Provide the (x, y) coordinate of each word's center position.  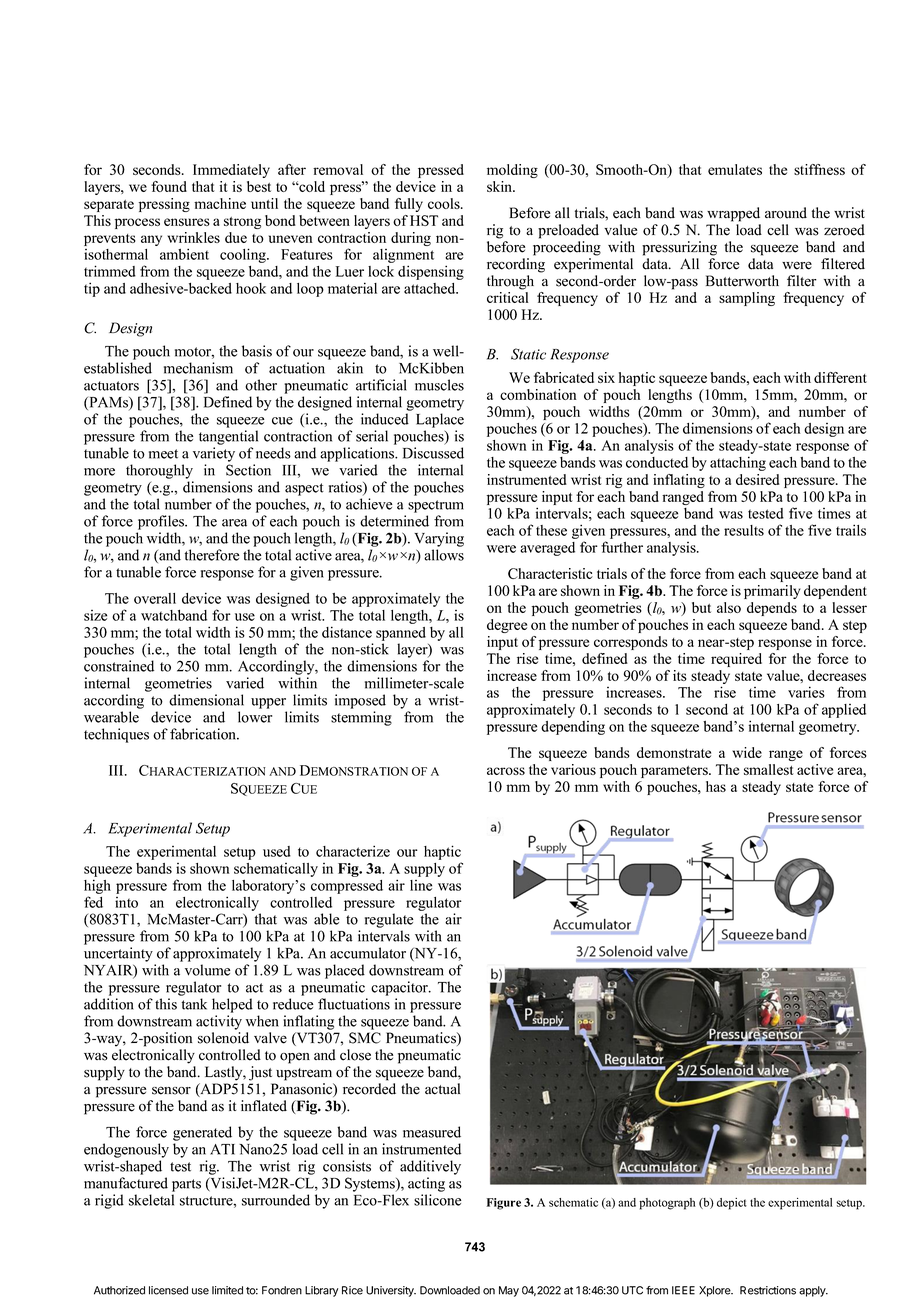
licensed (168, 1290)
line (421, 885)
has (716, 786)
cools (445, 203)
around (786, 213)
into (126, 902)
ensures (187, 222)
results (744, 530)
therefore (212, 555)
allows (444, 555)
